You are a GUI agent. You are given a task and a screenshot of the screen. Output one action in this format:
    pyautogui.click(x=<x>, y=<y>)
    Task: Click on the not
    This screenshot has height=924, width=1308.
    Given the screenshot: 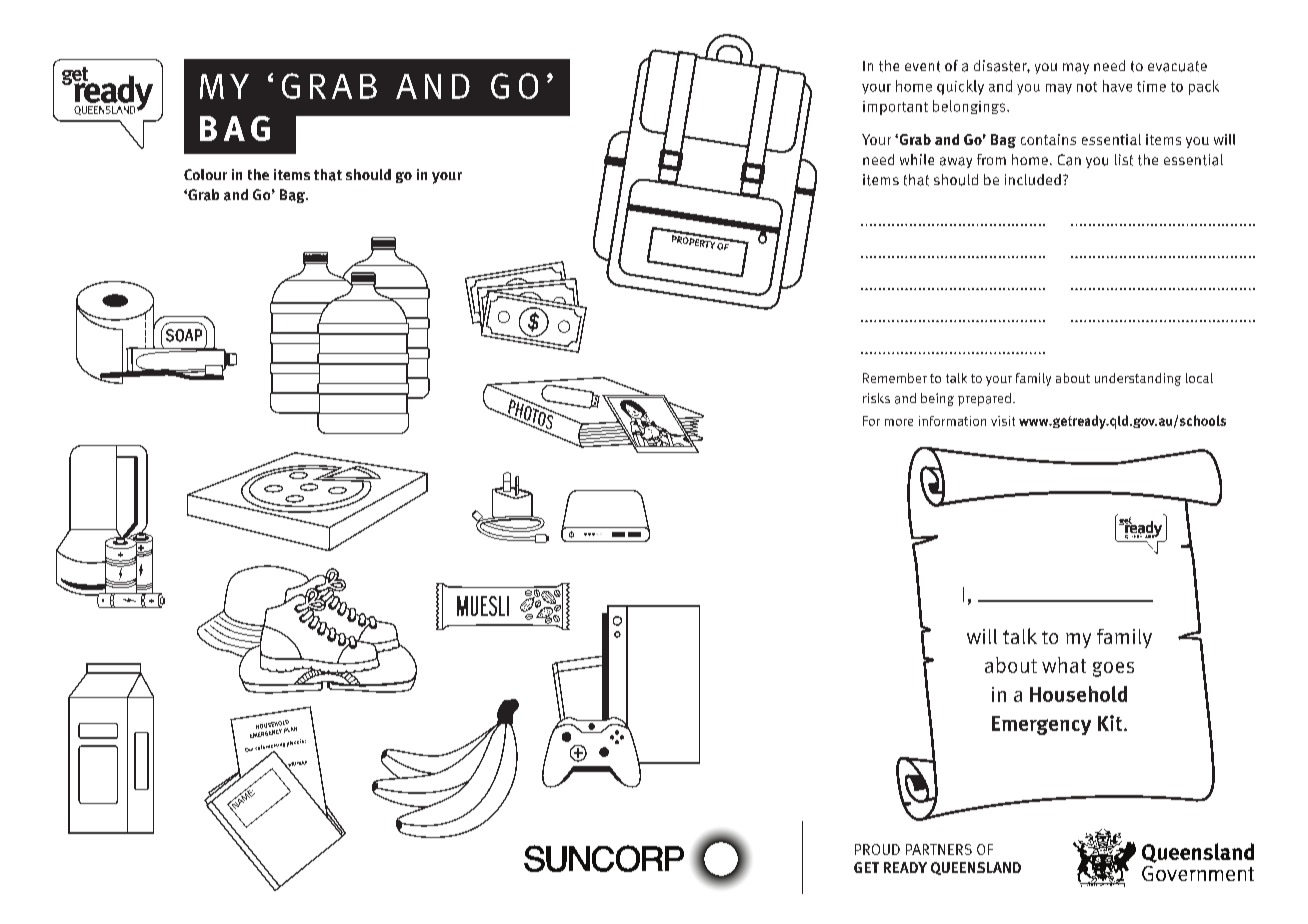 What is the action you would take?
    pyautogui.click(x=1087, y=87)
